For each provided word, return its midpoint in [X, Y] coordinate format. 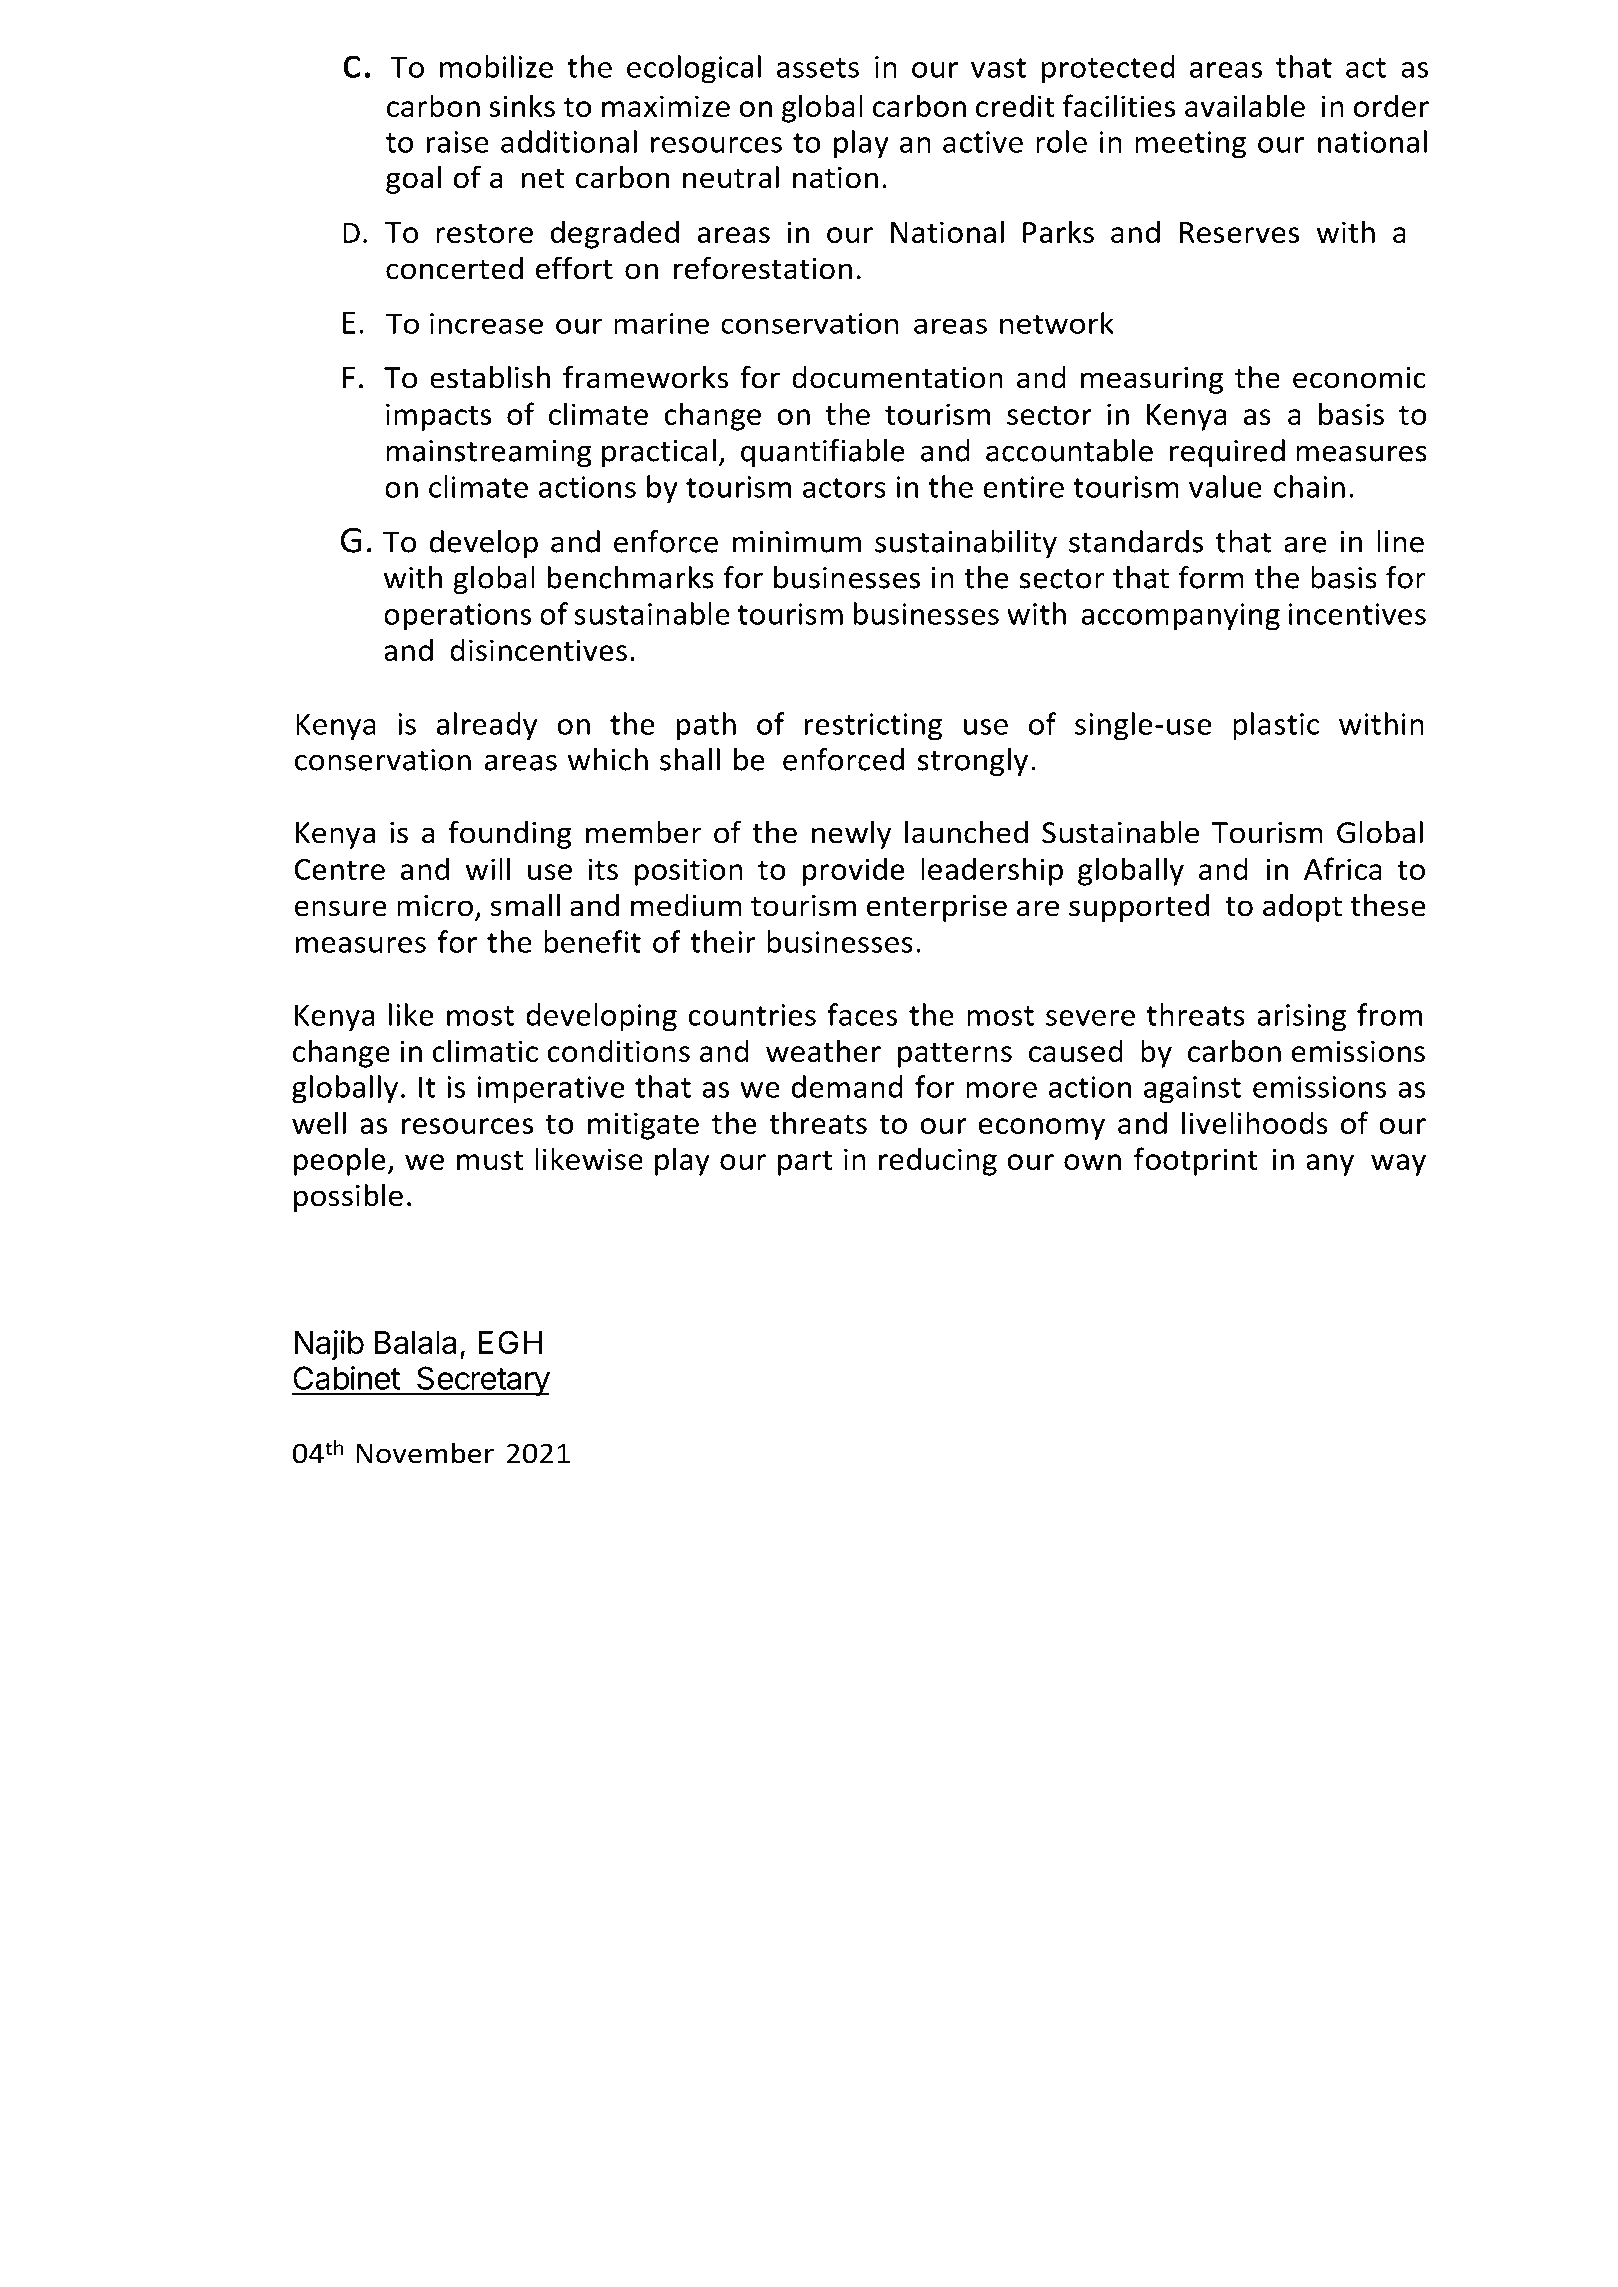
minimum [797, 542]
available [1245, 105]
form [1211, 577]
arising [1302, 1018]
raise [457, 142]
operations [457, 617]
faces [862, 1014]
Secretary [482, 1381]
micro [435, 906]
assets [818, 68]
